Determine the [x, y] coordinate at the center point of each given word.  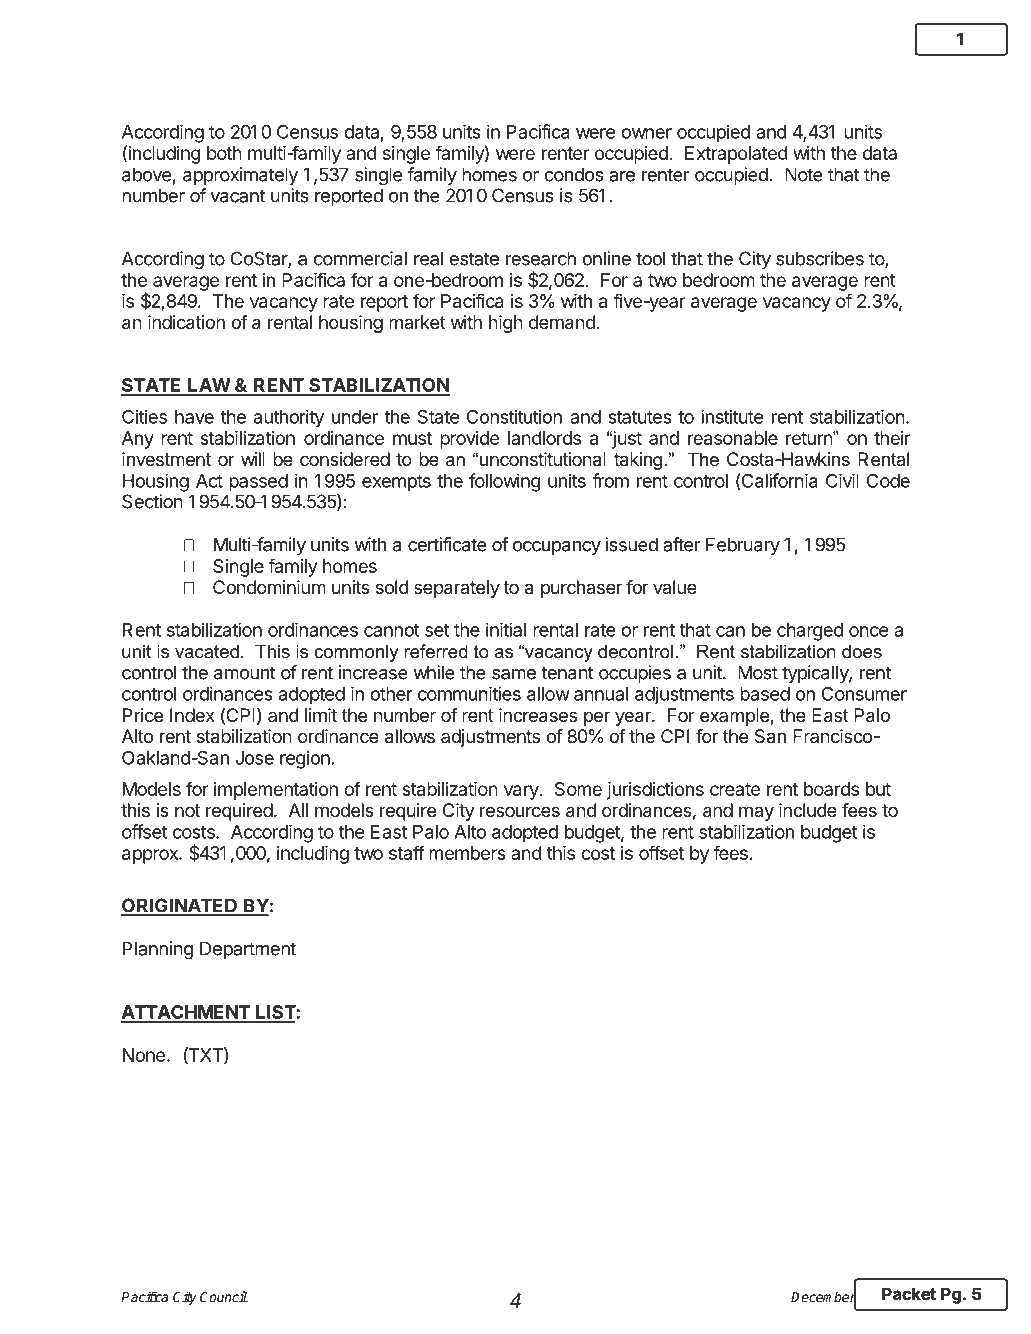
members [467, 853]
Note [804, 174]
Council [224, 1296]
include [808, 810]
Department [248, 950]
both [224, 153]
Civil [842, 480]
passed [258, 483]
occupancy [557, 548]
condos [574, 174]
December [823, 1297]
